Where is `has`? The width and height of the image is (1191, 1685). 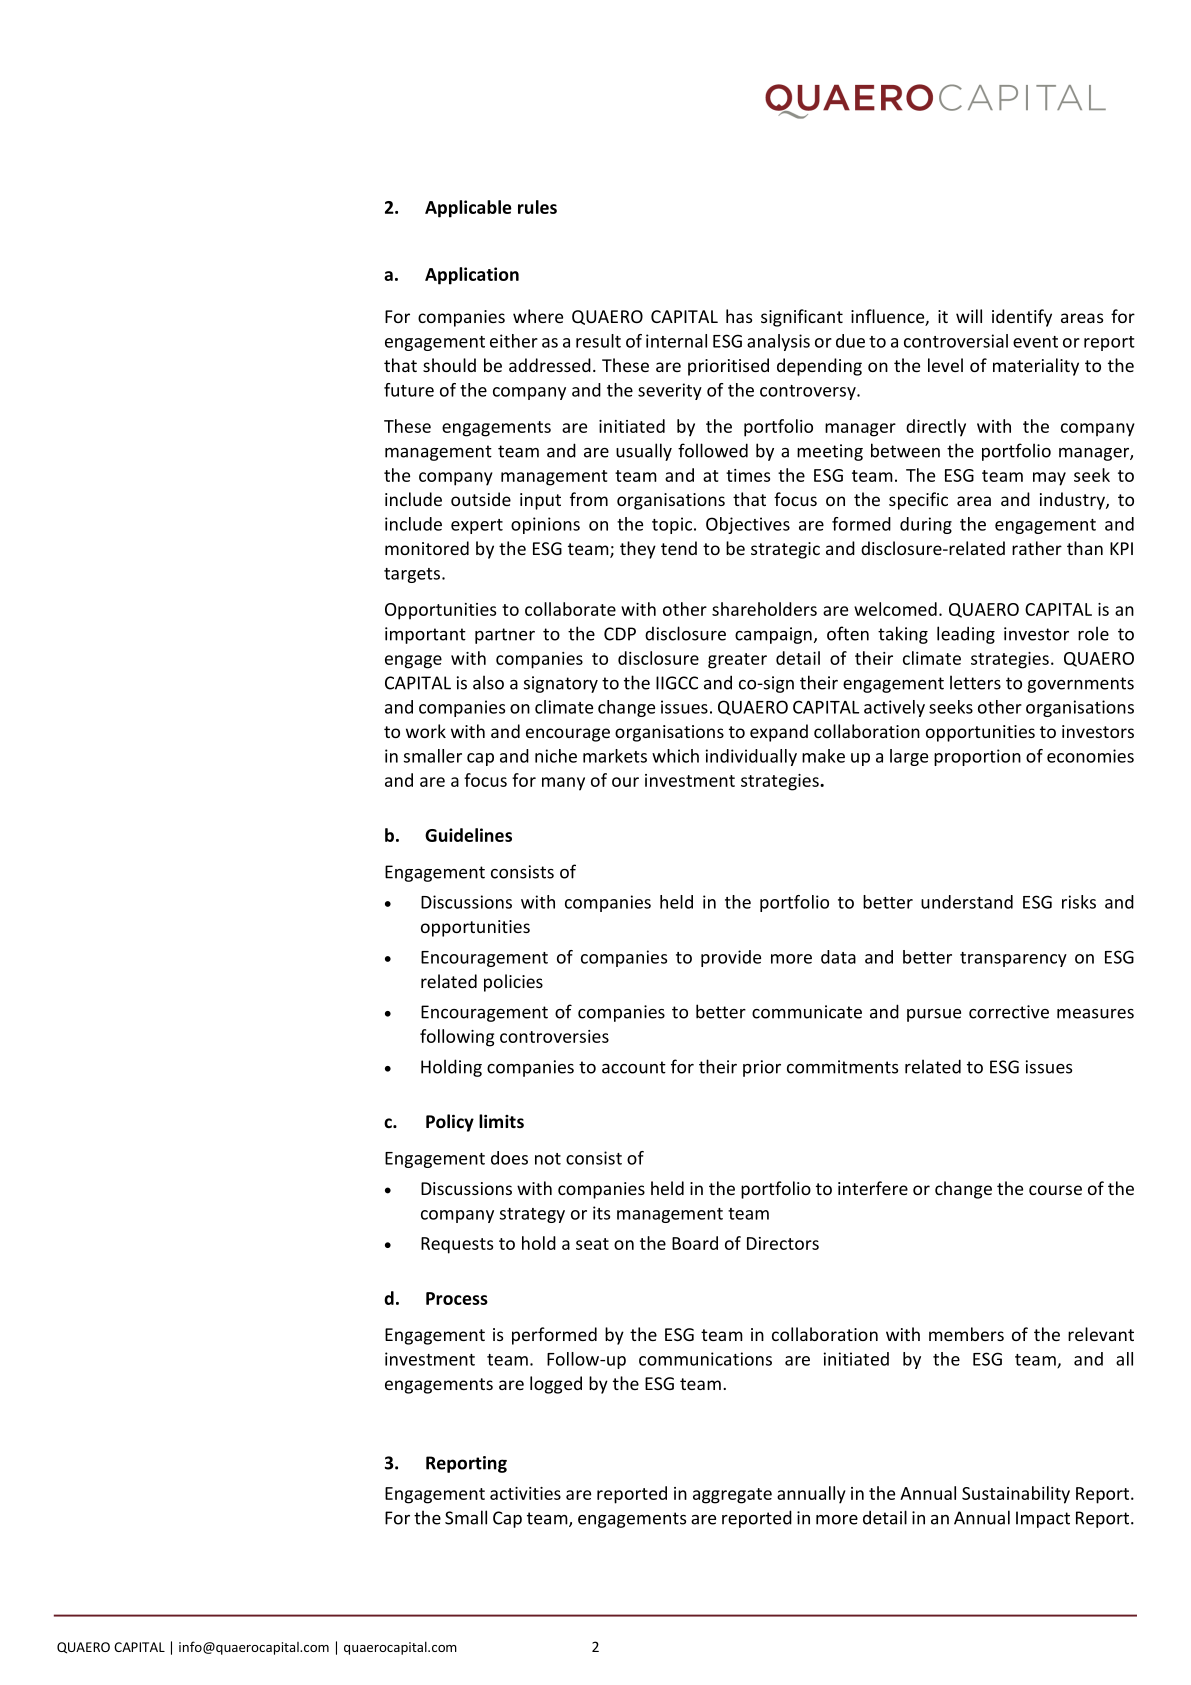 has is located at coordinates (739, 316).
